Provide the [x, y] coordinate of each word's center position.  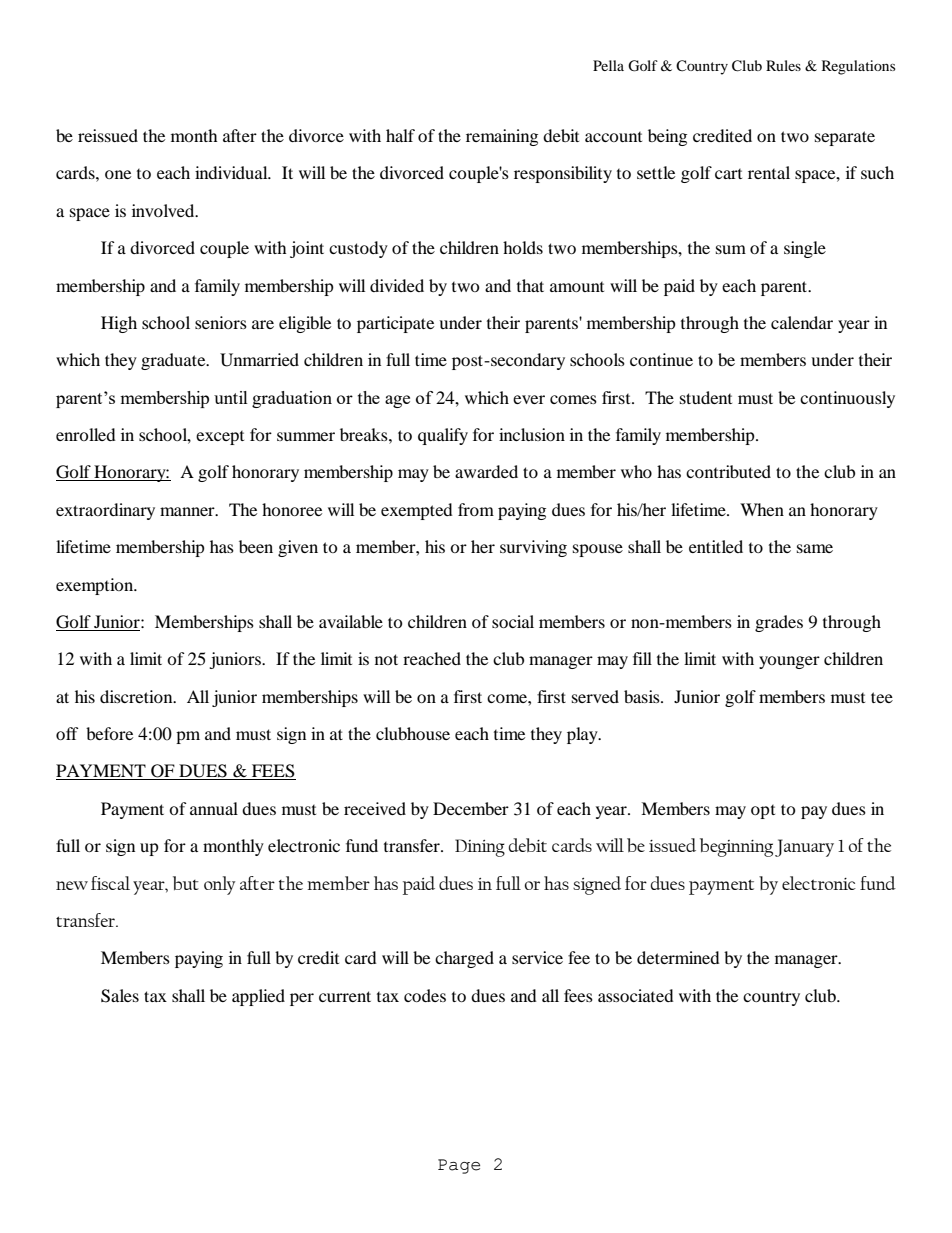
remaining [502, 137]
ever [529, 399]
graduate [174, 361]
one [118, 174]
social [513, 621]
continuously [847, 399]
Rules [783, 65]
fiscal [110, 883]
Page [459, 1166]
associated [636, 995]
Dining [480, 848]
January [804, 848]
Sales [120, 996]
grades [779, 623]
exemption [96, 586]
